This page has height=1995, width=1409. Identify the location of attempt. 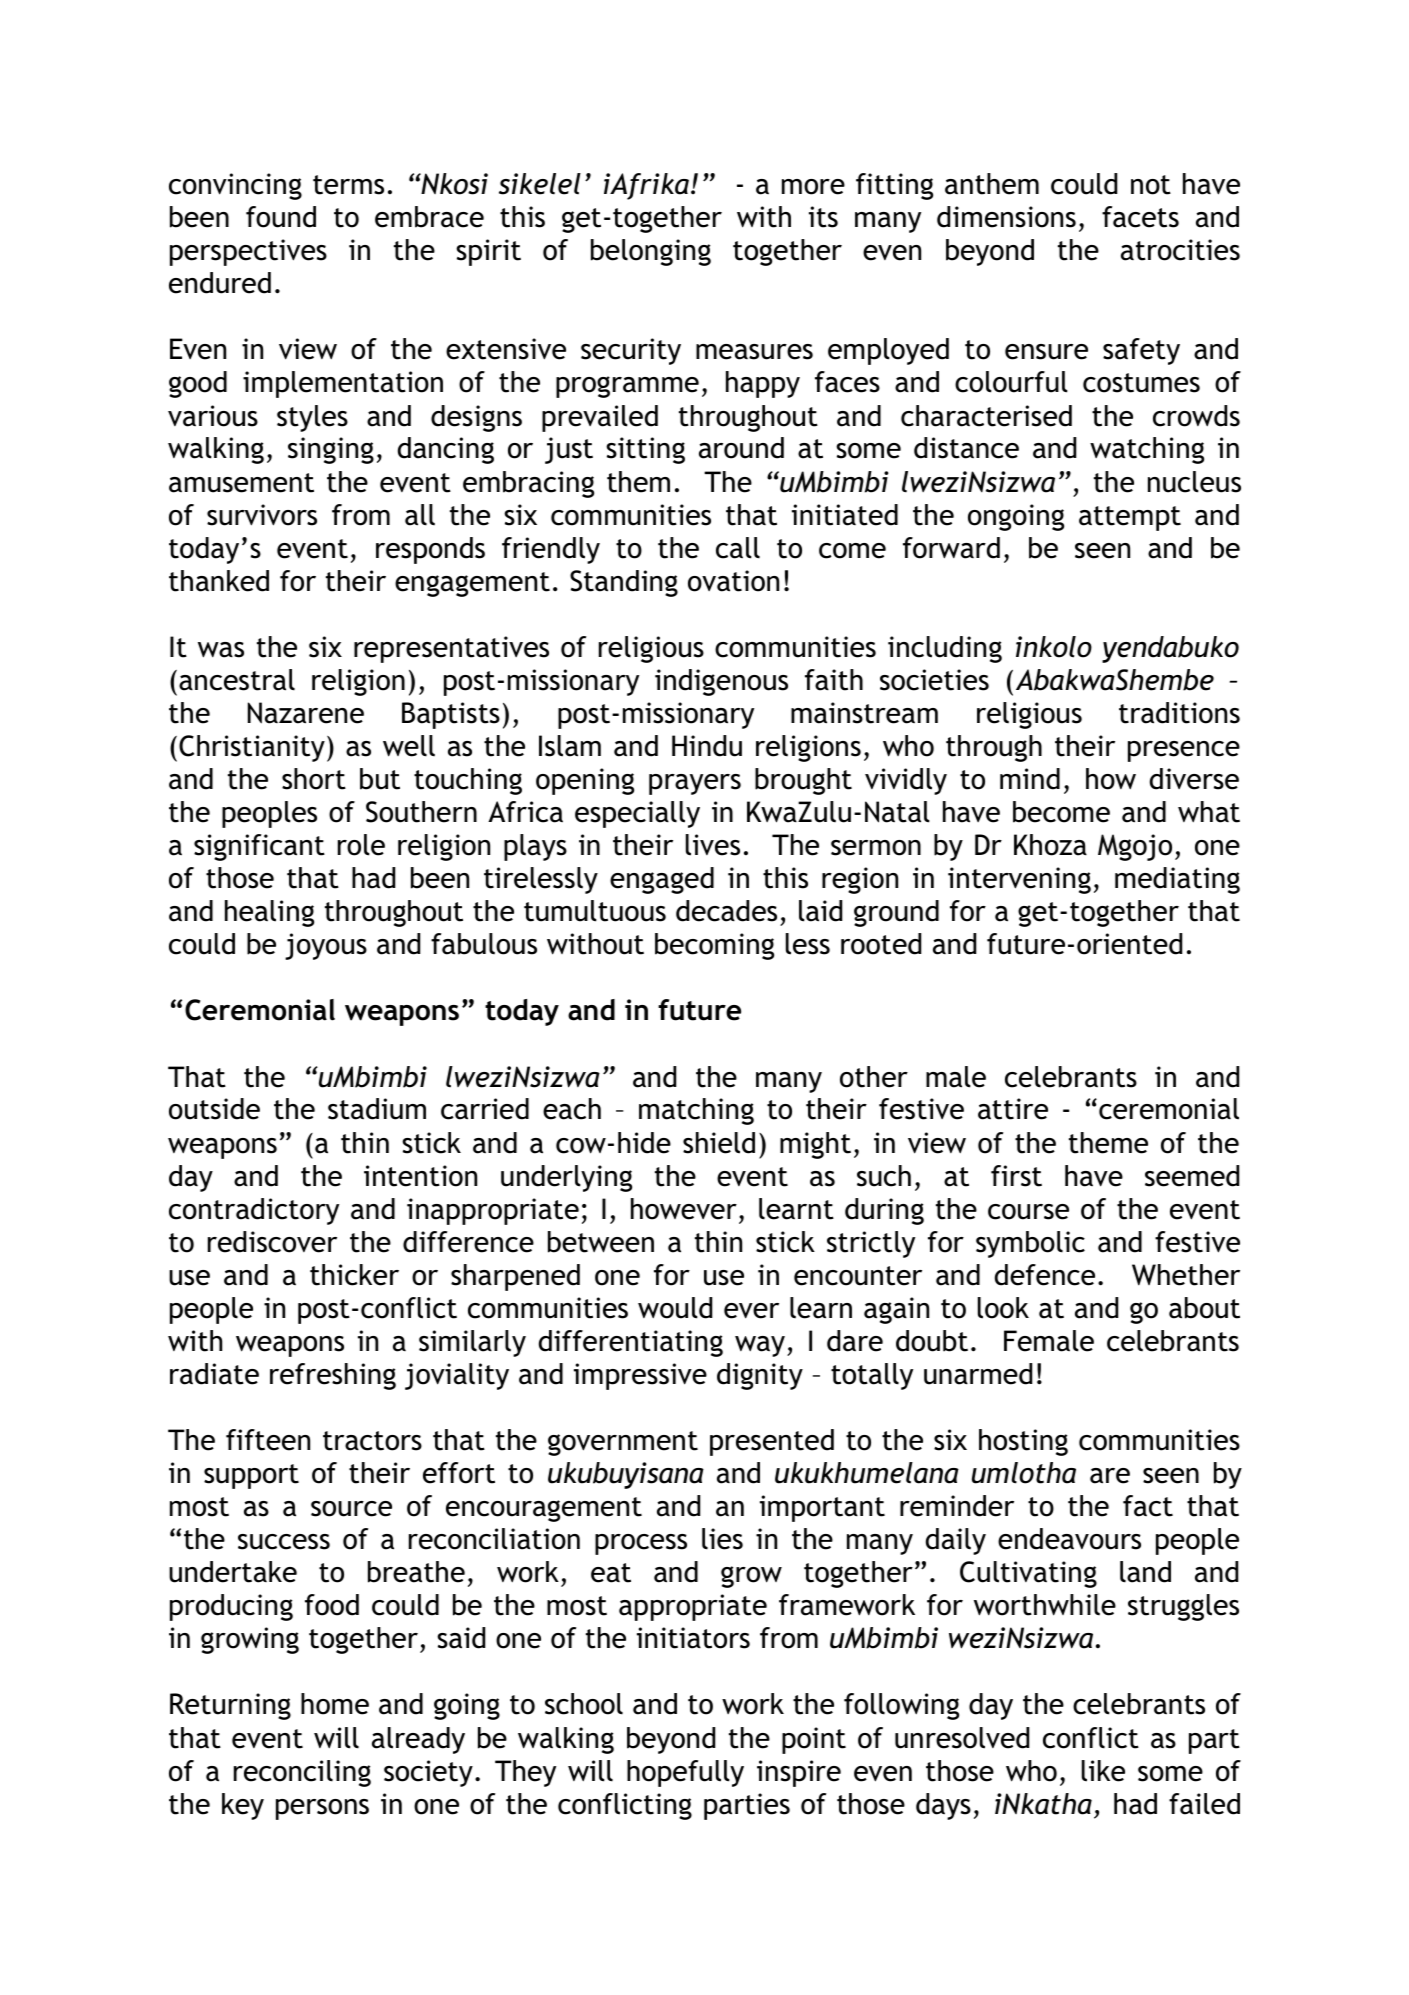
(1130, 518).
